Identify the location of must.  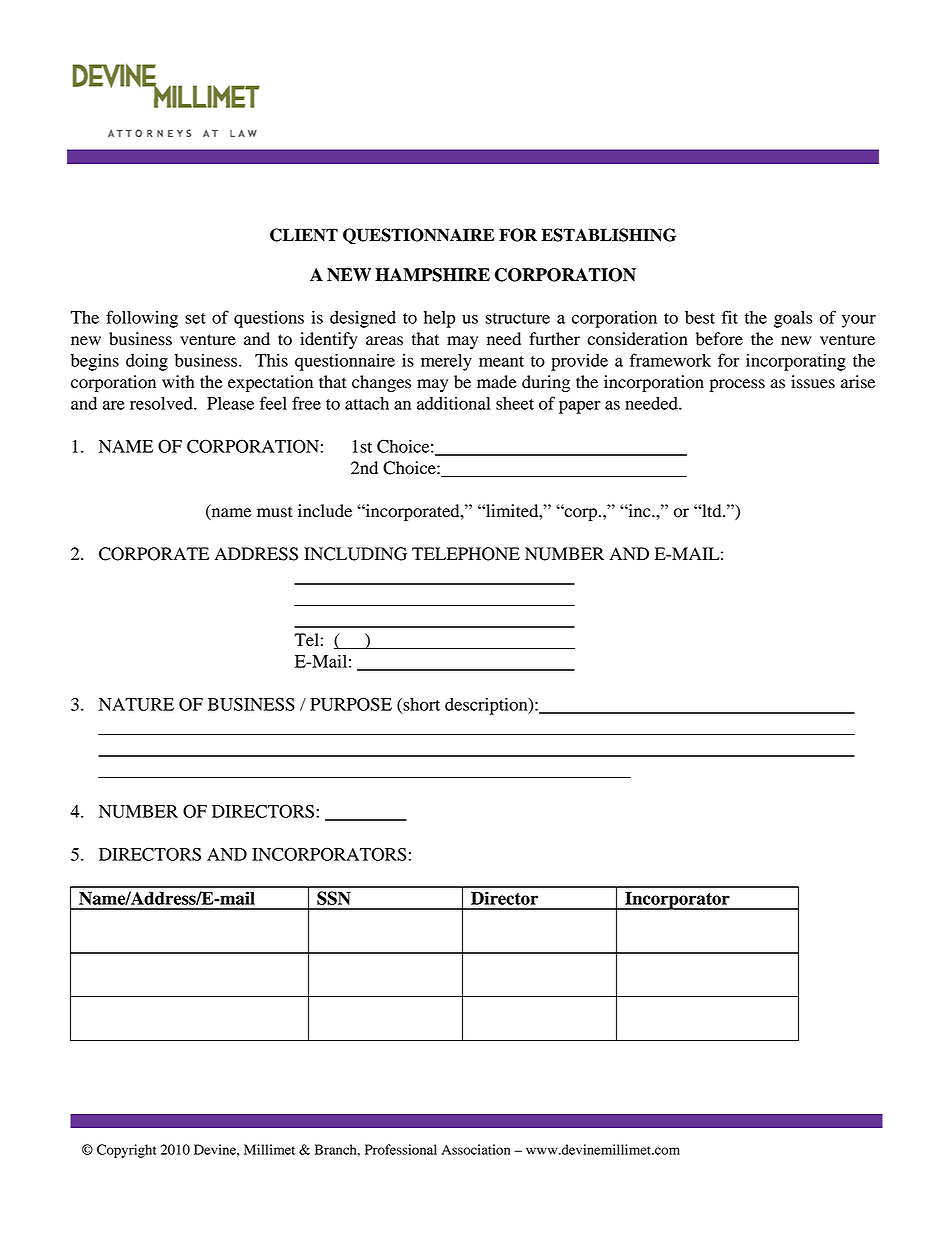
(275, 512).
